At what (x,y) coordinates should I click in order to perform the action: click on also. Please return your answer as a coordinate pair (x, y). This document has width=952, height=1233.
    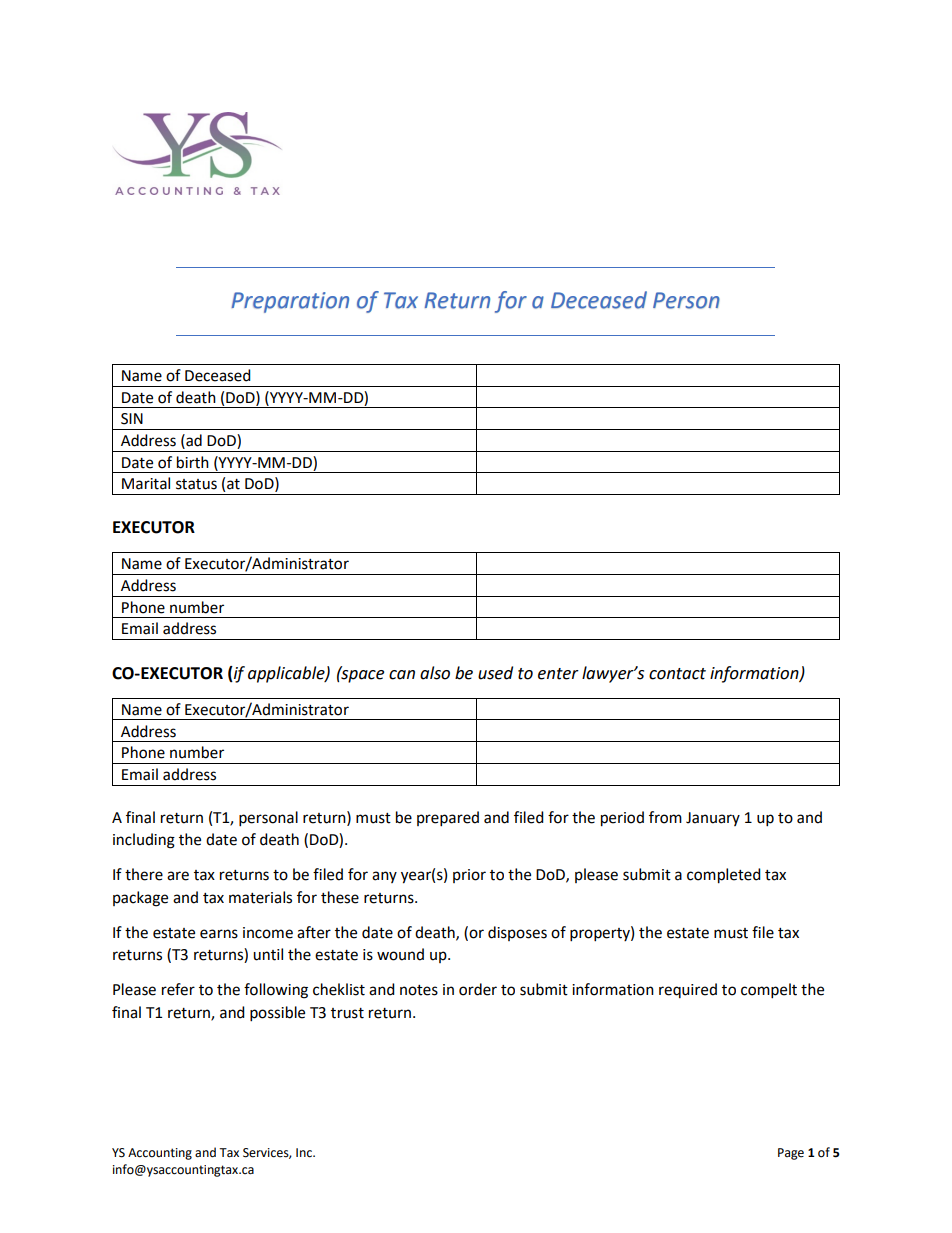
    Looking at the image, I should click on (435, 673).
